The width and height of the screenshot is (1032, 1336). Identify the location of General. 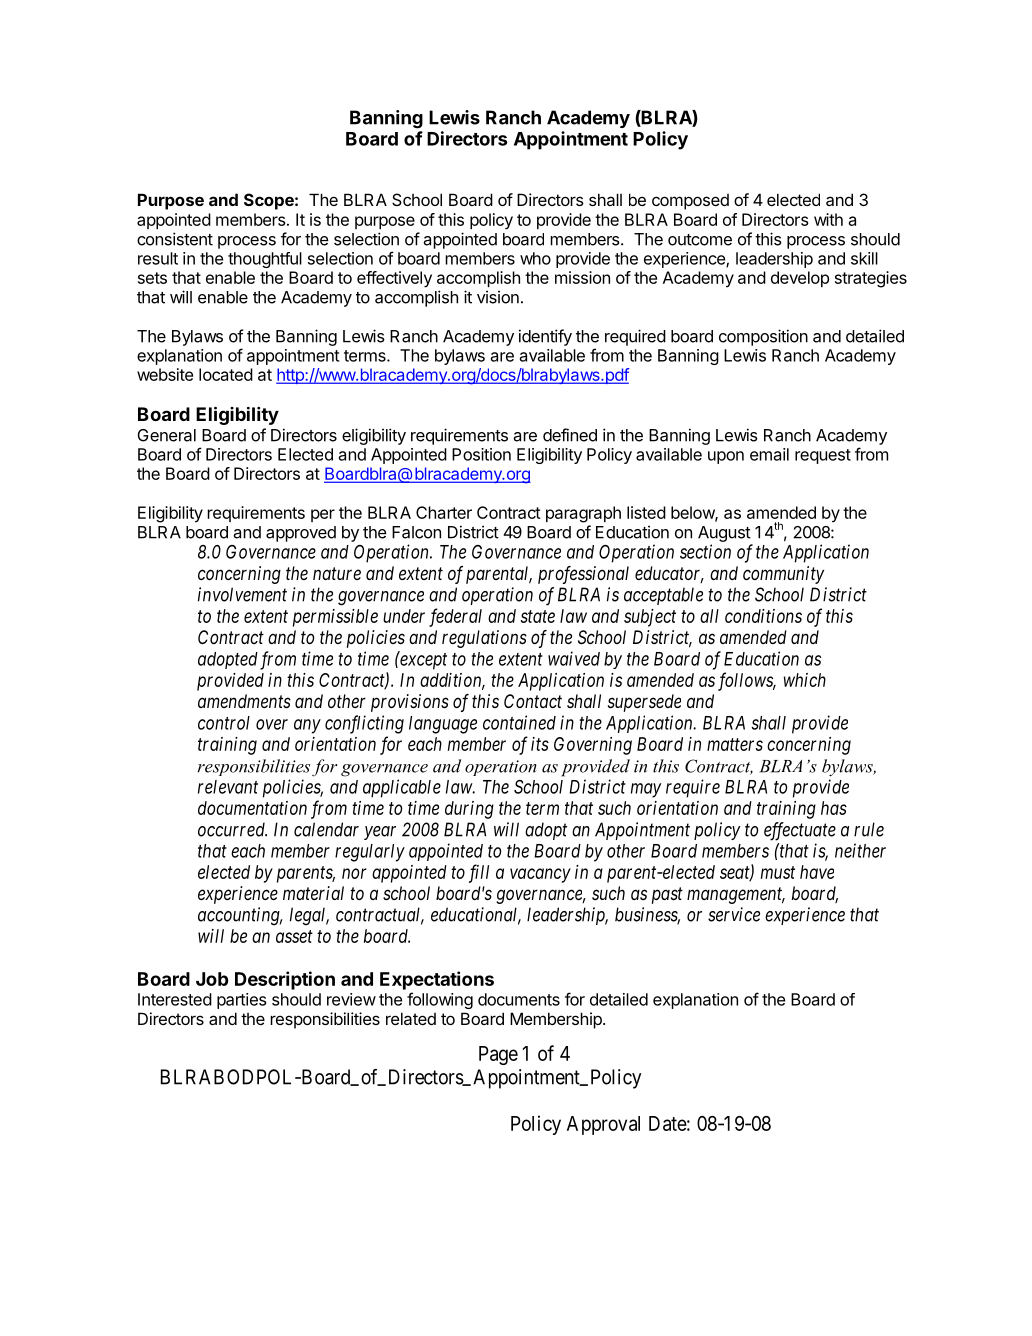
(166, 435).
